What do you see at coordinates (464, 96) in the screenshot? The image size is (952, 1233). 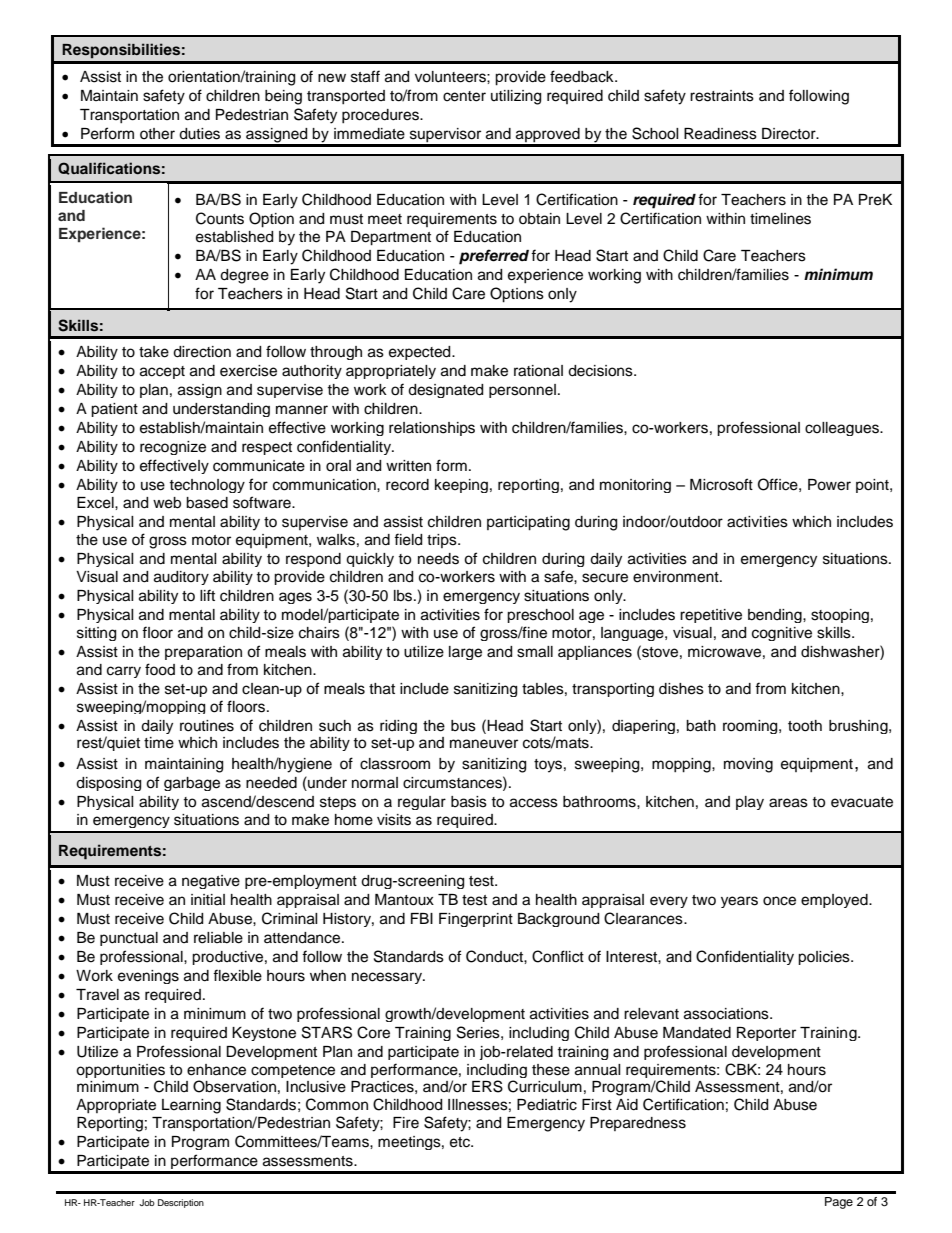 I see `center` at bounding box center [464, 96].
